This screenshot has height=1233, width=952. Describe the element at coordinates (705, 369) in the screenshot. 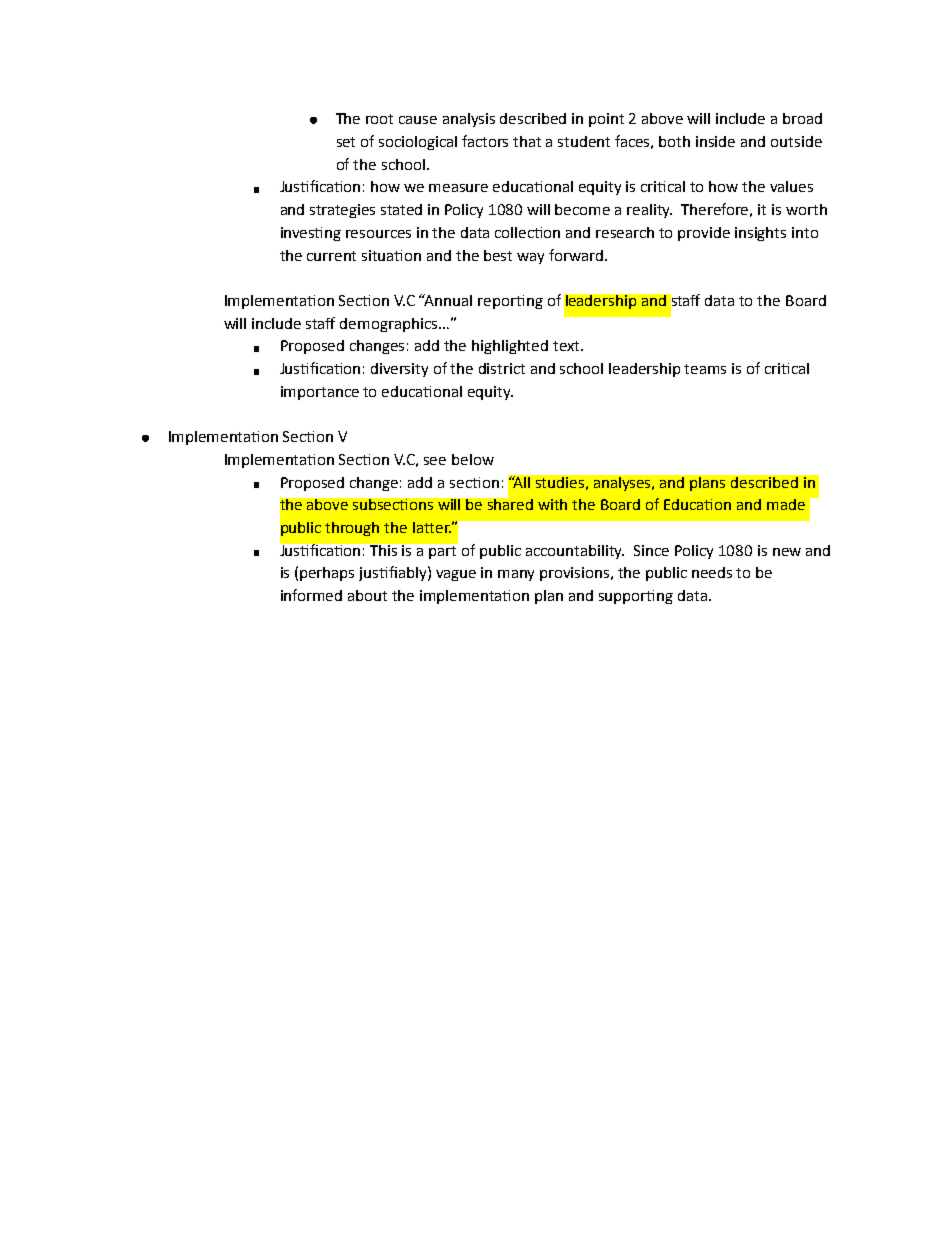

I see `teams` at that location.
